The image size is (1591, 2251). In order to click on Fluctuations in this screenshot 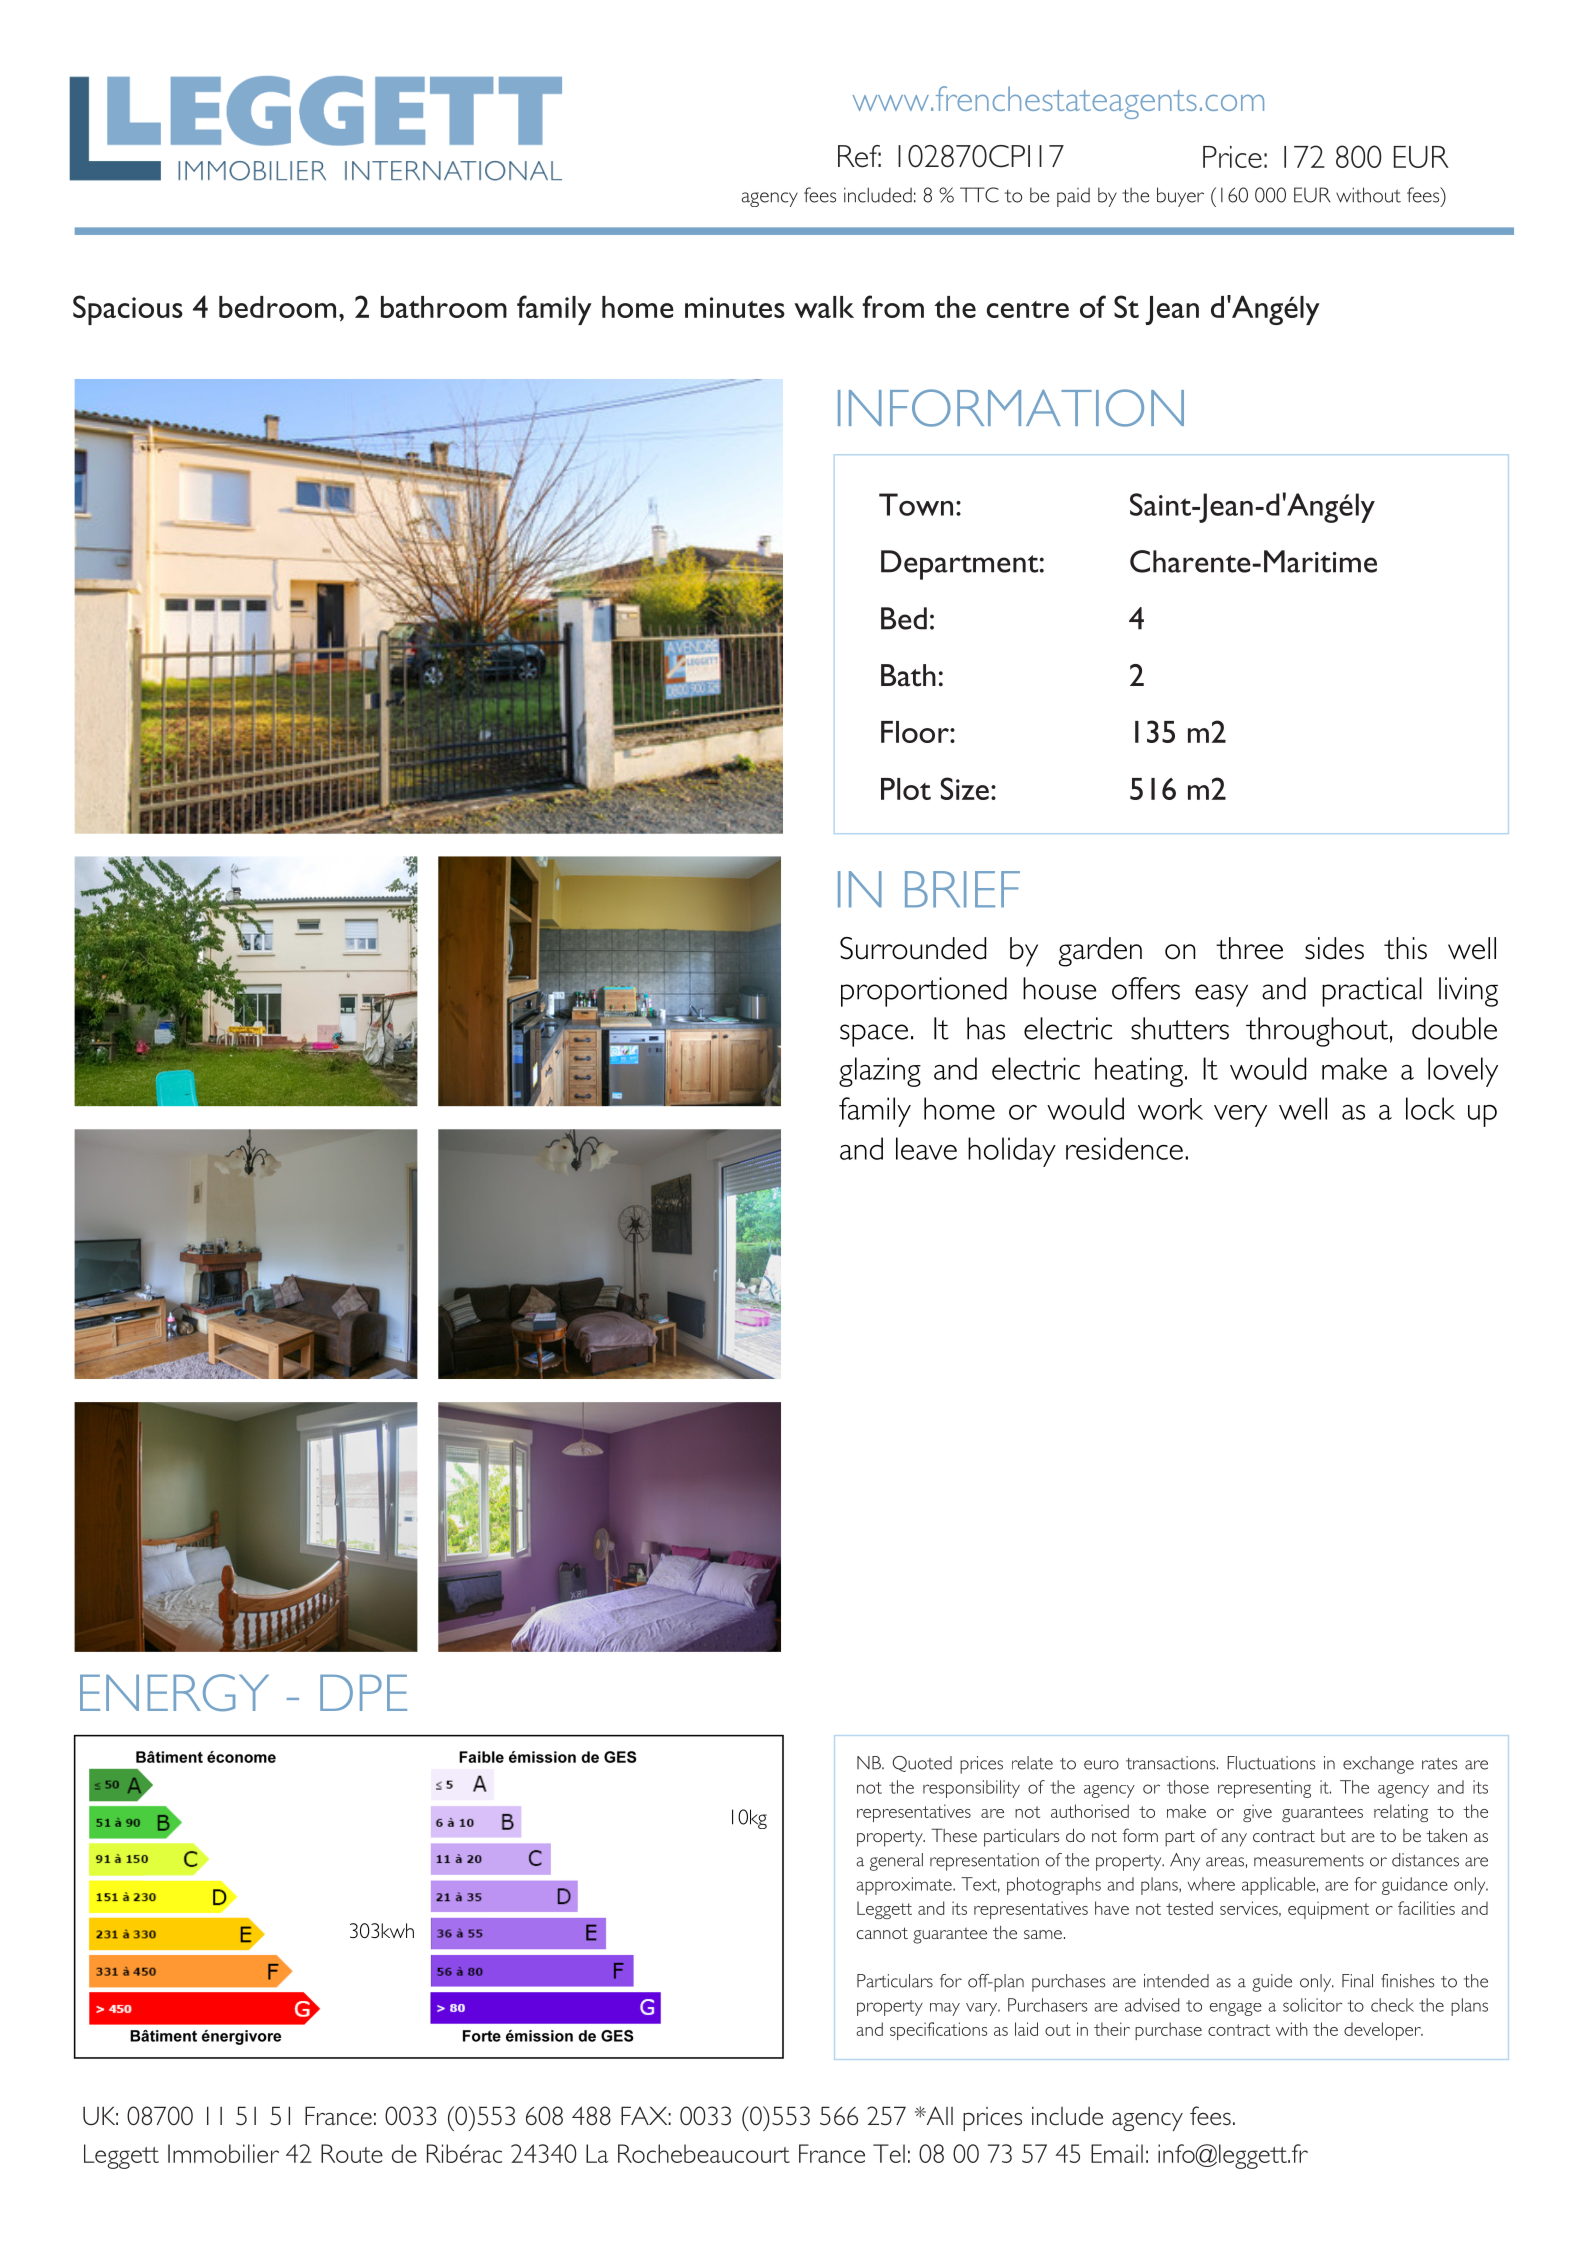, I will do `click(1271, 1763)`.
